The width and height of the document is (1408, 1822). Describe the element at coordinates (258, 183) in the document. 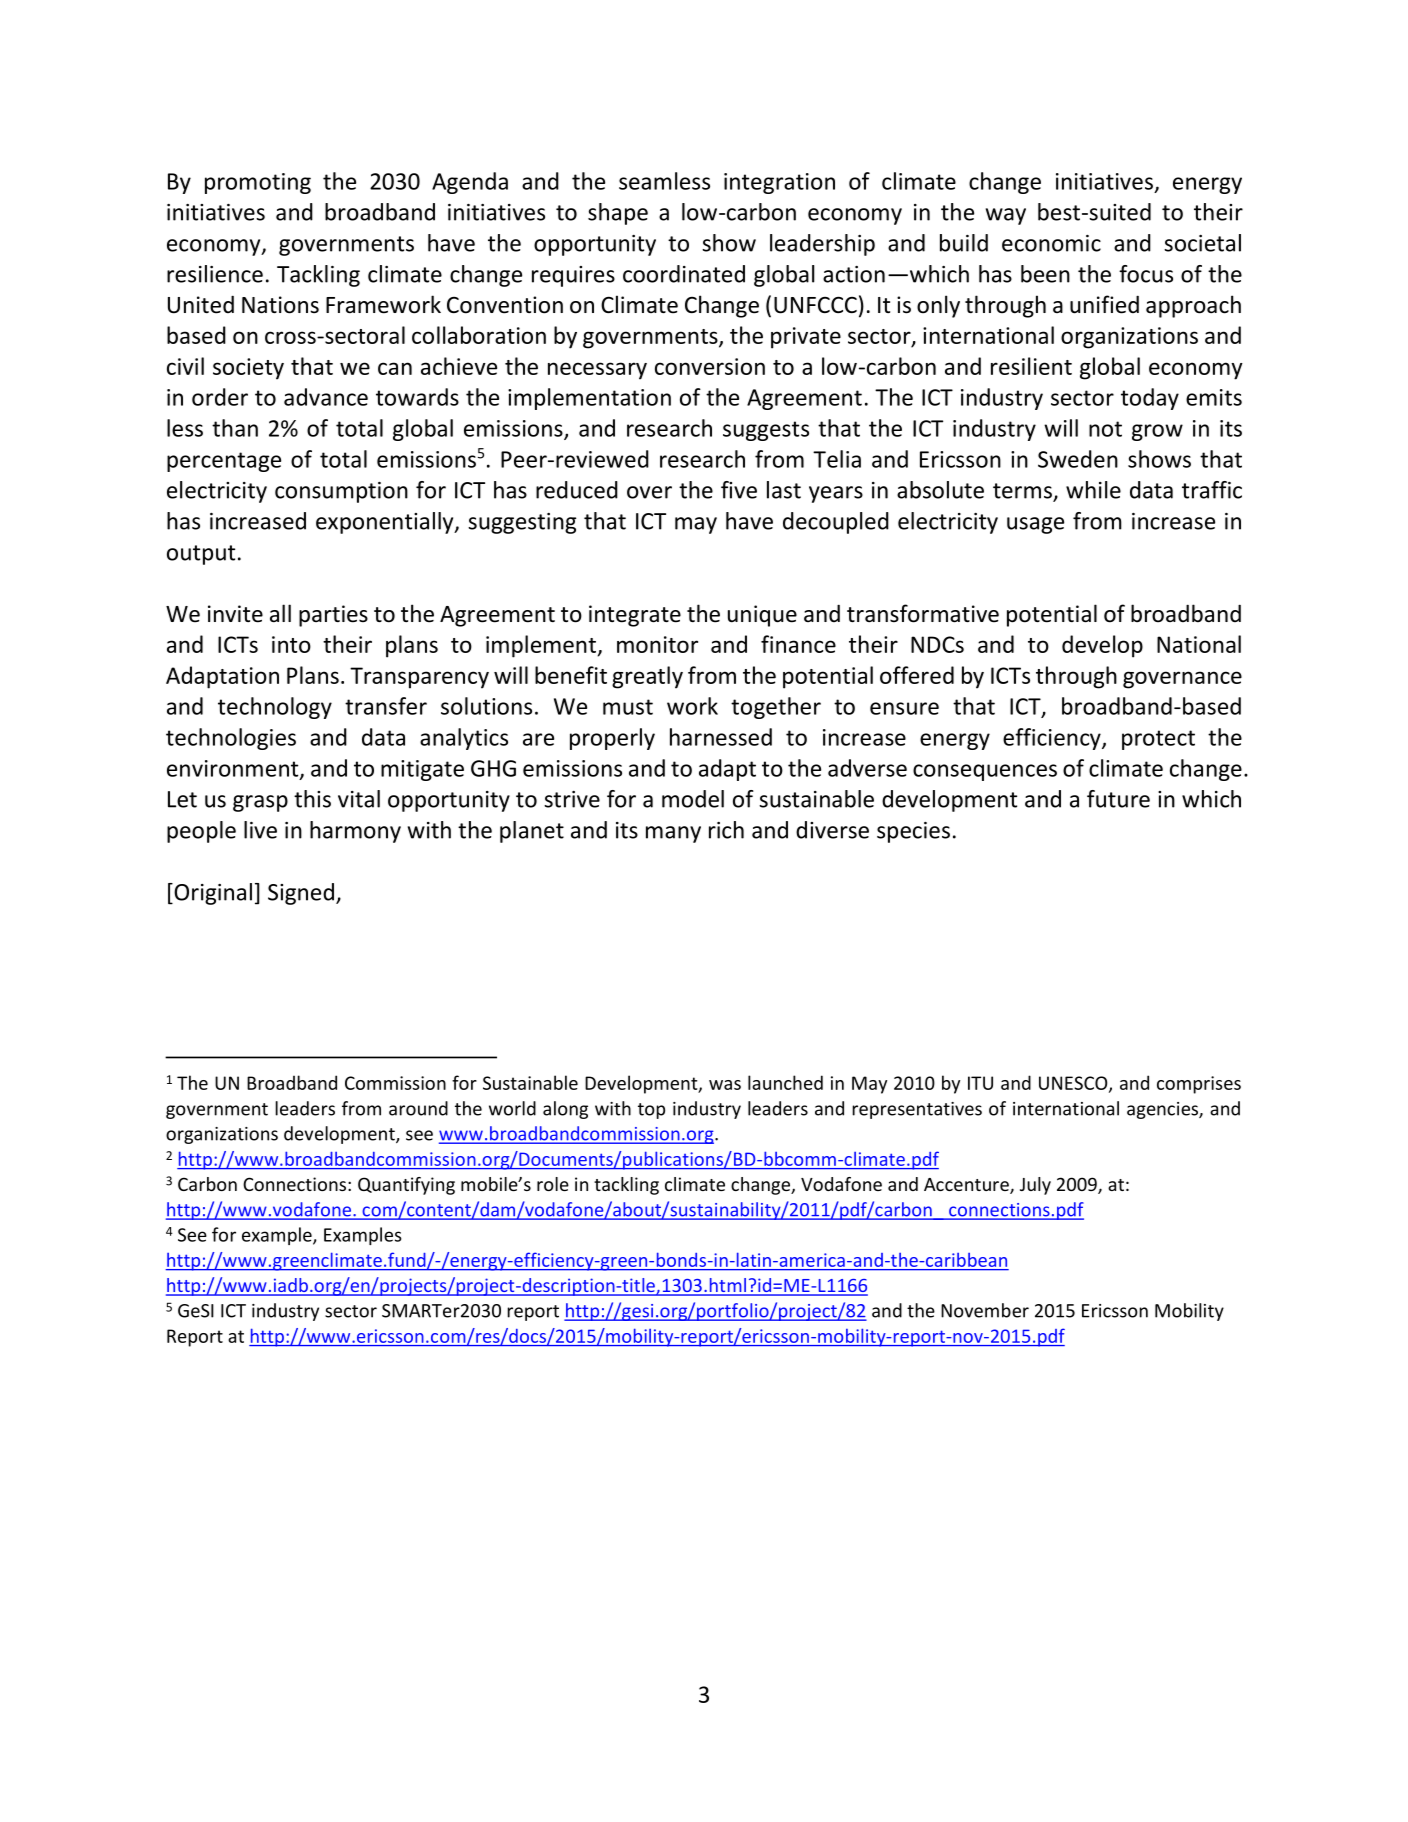

I see `promoting` at that location.
